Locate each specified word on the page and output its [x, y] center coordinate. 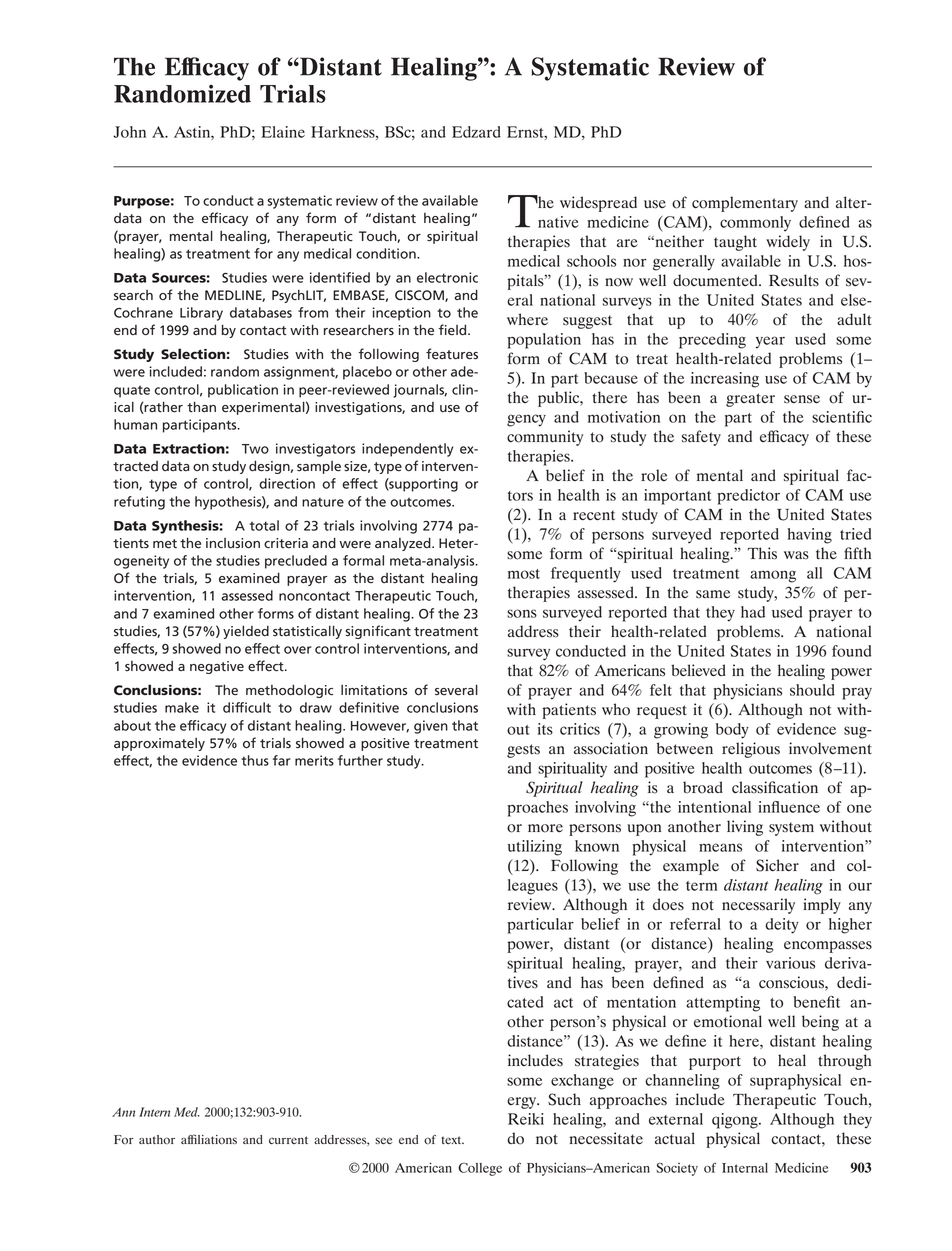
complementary [745, 204]
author [157, 1140]
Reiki [526, 1119]
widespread [598, 204]
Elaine [283, 132]
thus [255, 760]
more [545, 828]
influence [789, 807]
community [545, 438]
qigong [736, 1121]
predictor [748, 497]
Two [255, 449]
